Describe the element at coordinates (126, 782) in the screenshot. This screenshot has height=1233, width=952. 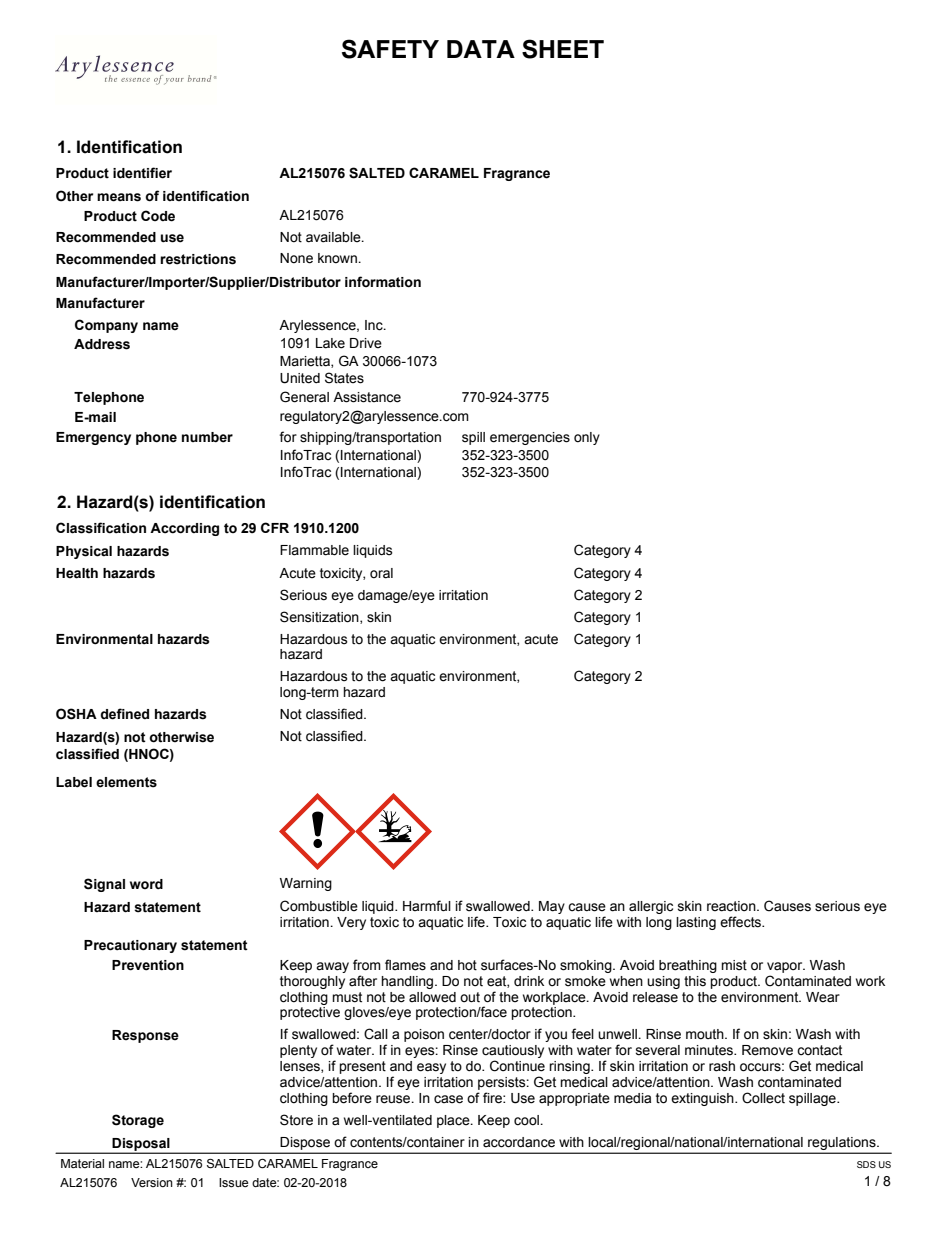
I see `elements` at that location.
